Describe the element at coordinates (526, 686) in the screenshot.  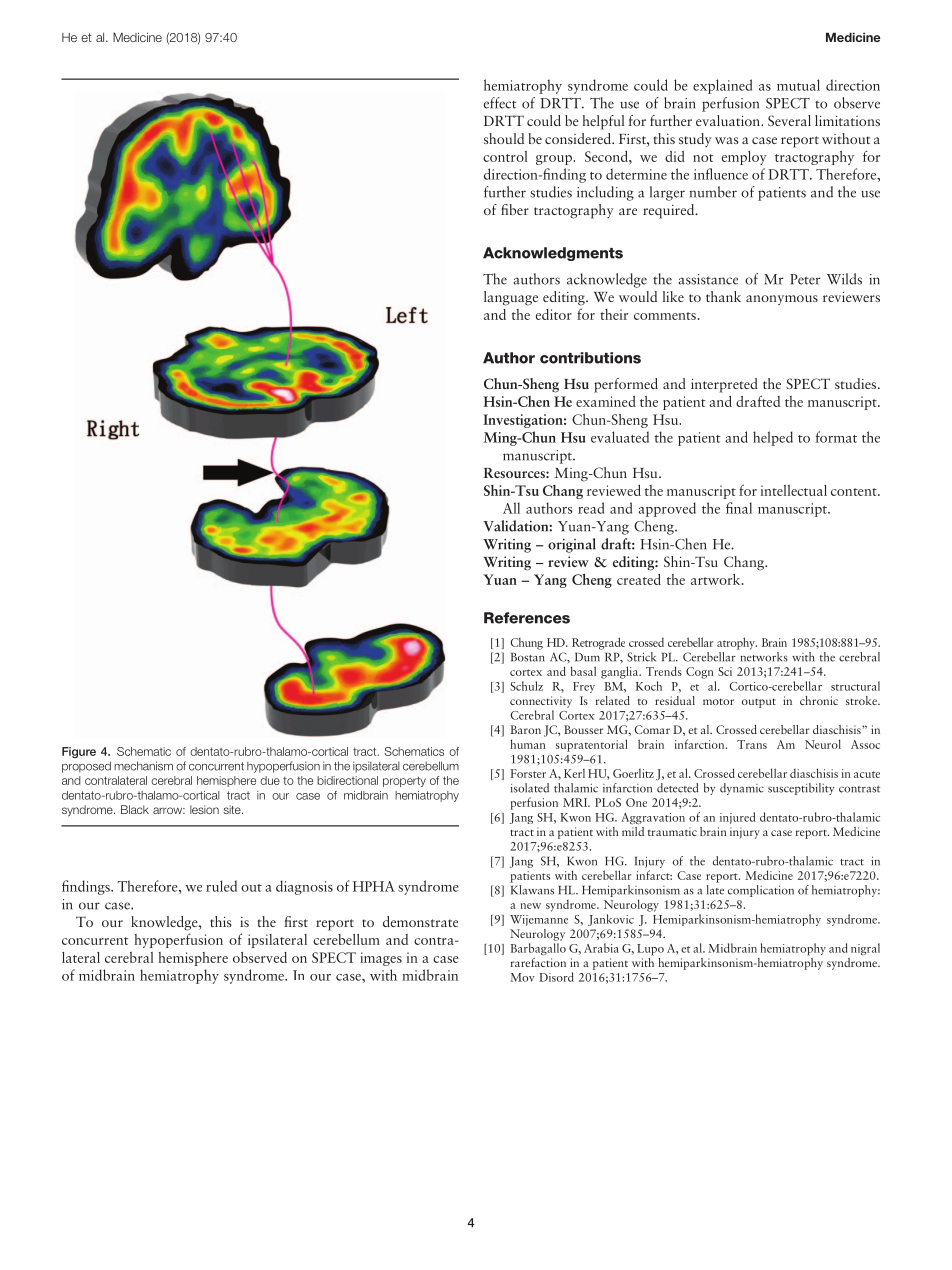
I see `Schulz` at that location.
